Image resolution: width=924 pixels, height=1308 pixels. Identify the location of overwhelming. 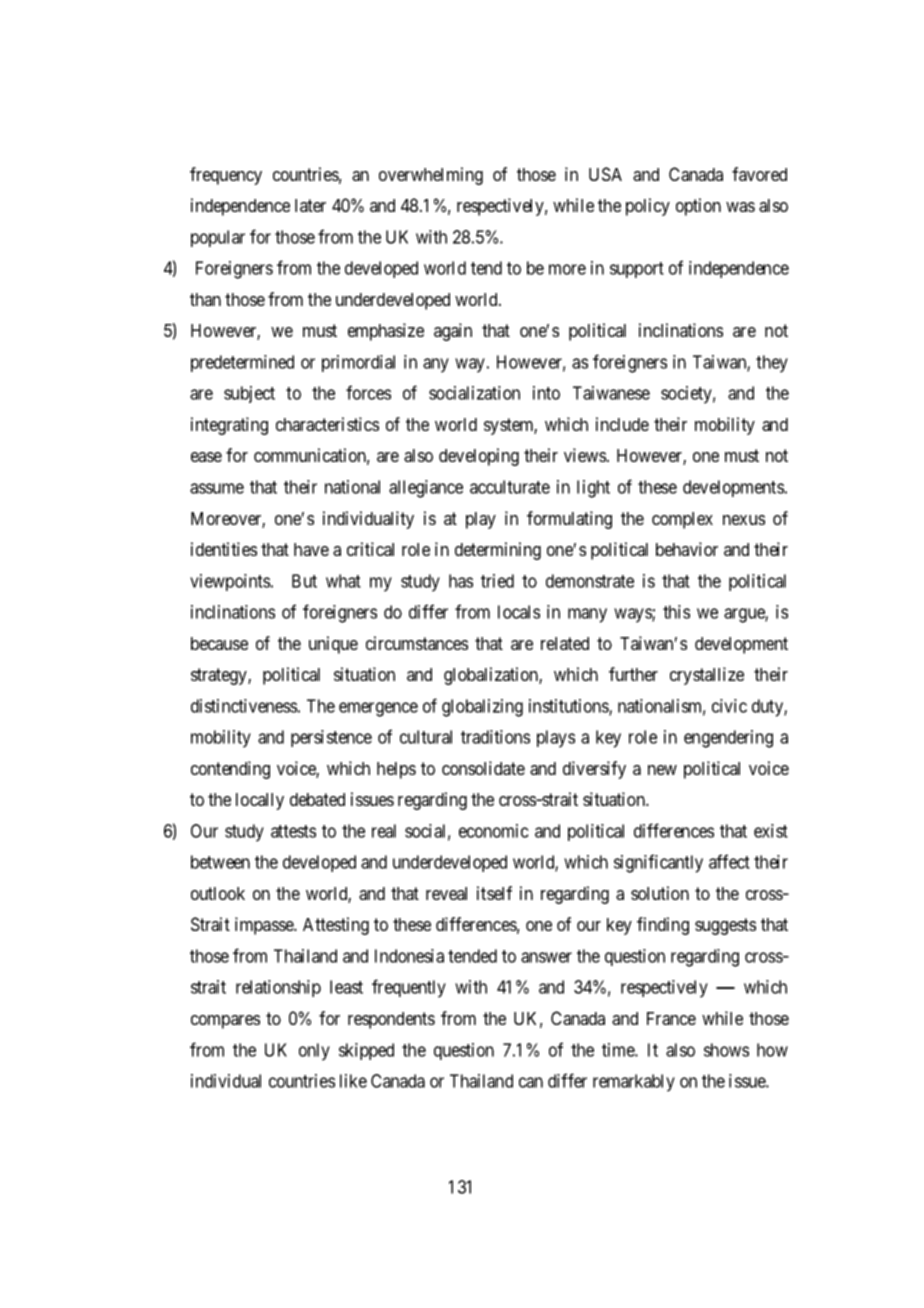
(431, 176).
